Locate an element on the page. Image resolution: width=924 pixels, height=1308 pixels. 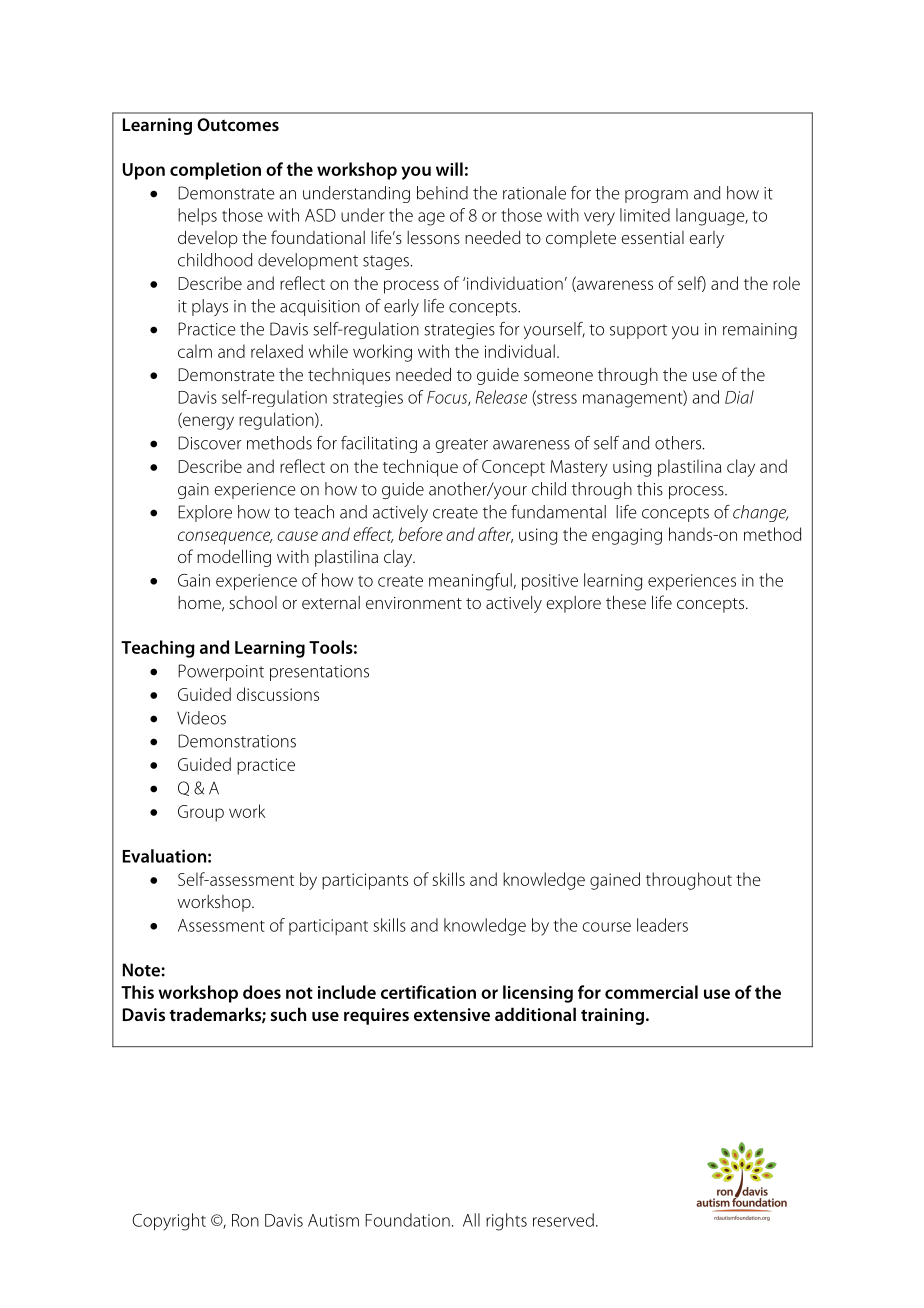
greater is located at coordinates (462, 445).
